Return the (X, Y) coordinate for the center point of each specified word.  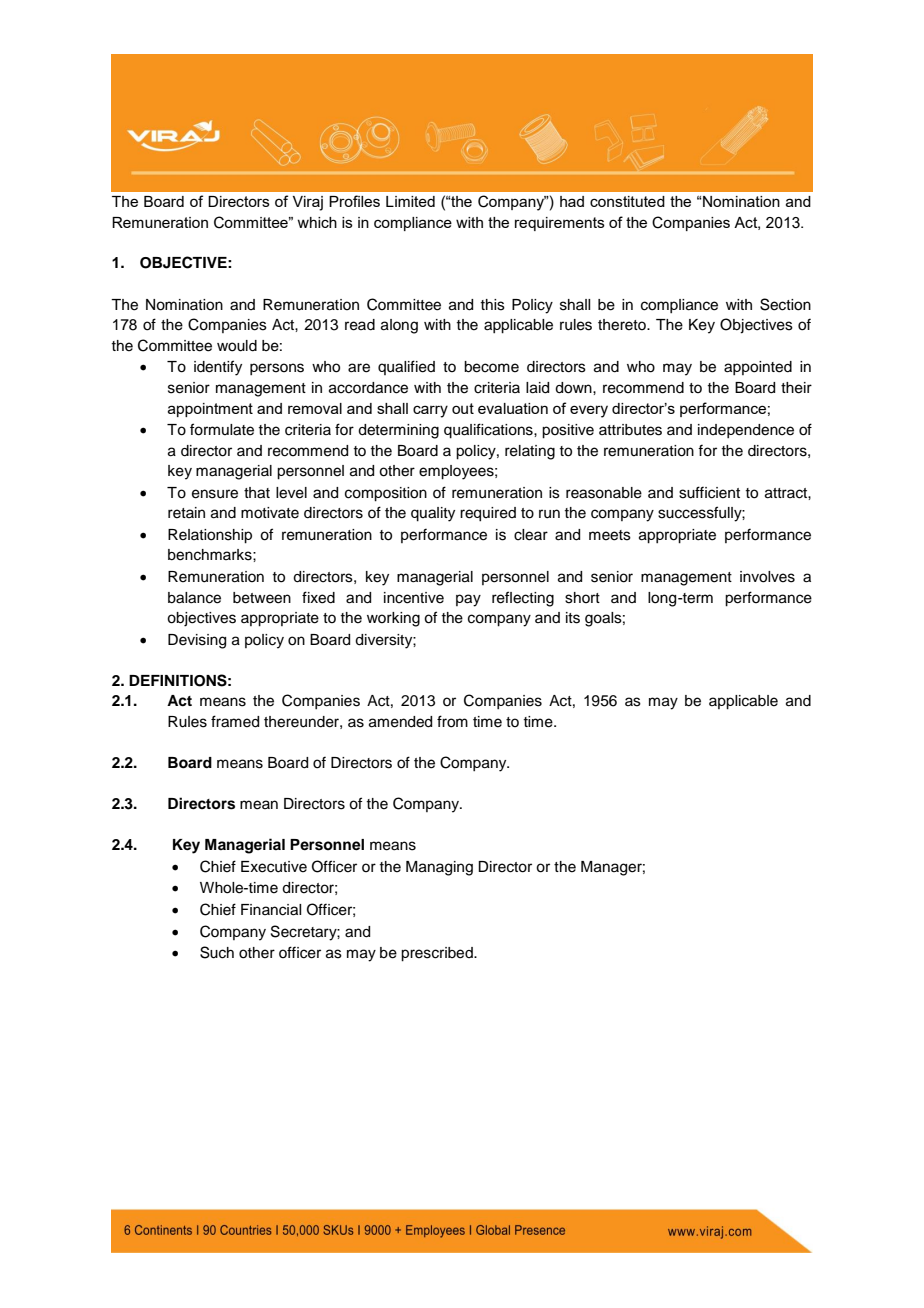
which (317, 222)
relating (530, 452)
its (573, 618)
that (257, 493)
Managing (439, 868)
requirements (560, 224)
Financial (271, 910)
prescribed (438, 954)
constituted (627, 201)
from (452, 721)
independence (746, 431)
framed (235, 721)
